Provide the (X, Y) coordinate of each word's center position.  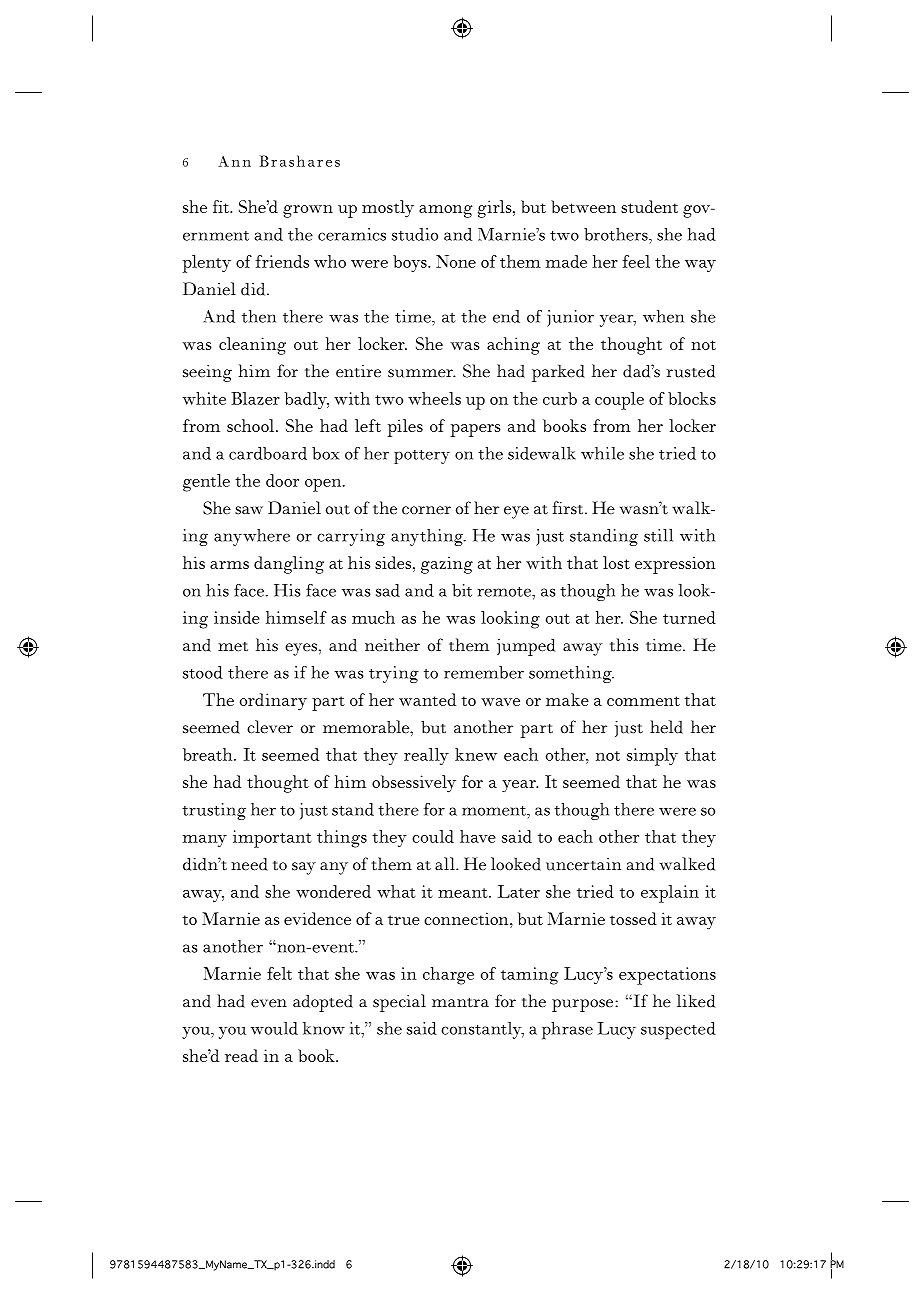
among (445, 211)
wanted (427, 699)
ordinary (273, 702)
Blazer (255, 398)
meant (464, 893)
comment (643, 701)
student (649, 206)
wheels (434, 398)
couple (619, 401)
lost (616, 562)
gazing (447, 565)
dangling (289, 565)
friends (282, 261)
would (274, 1028)
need (249, 864)
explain (670, 894)
